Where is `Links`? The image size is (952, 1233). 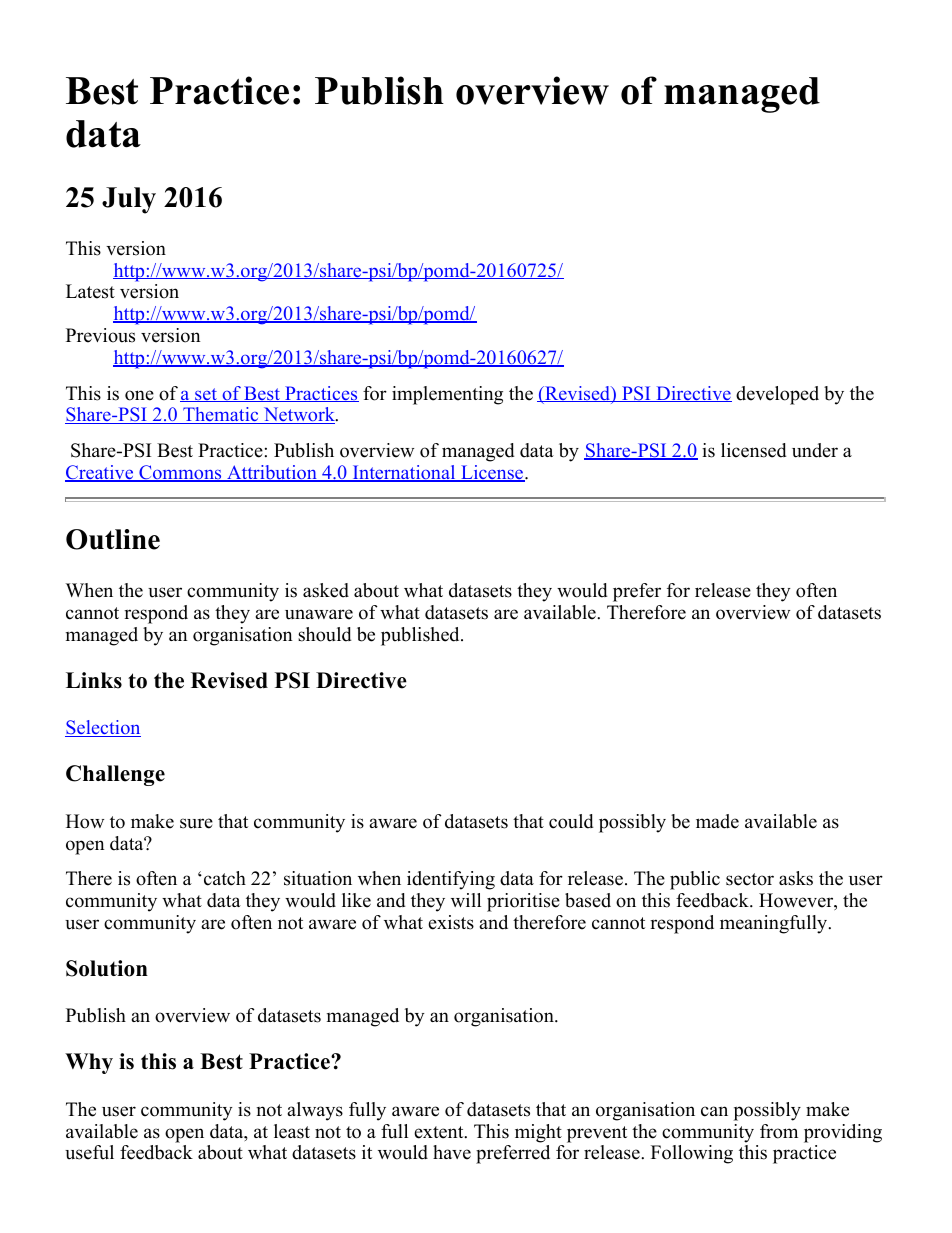 Links is located at coordinates (94, 680).
